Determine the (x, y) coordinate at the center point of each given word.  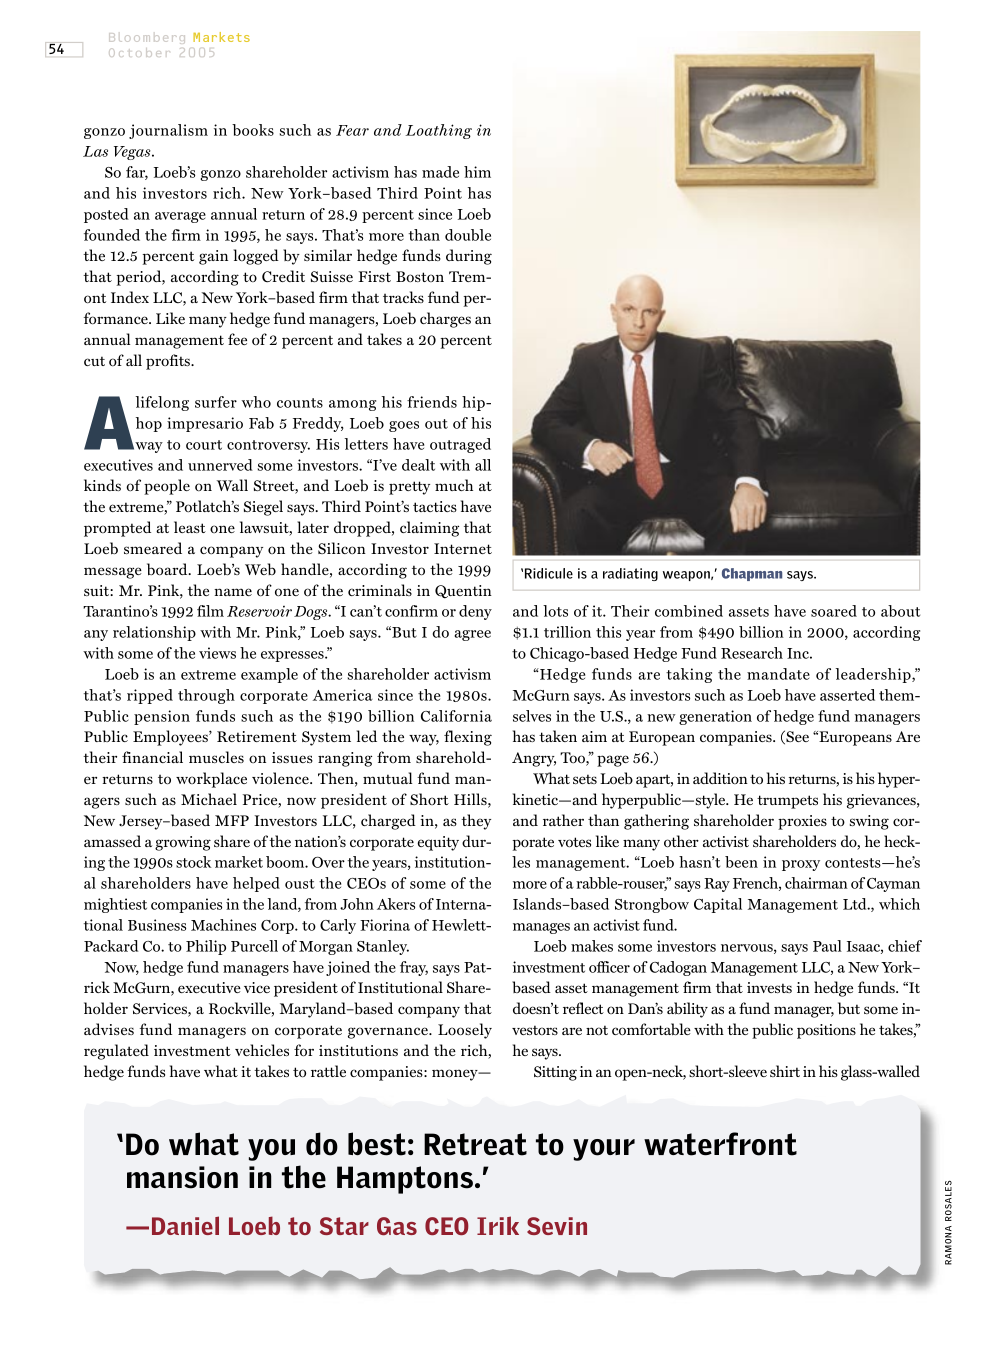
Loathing (438, 131)
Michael (209, 799)
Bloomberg (147, 38)
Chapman (752, 574)
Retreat (475, 1144)
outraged (460, 445)
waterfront (720, 1144)
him (477, 172)
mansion (182, 1177)
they (476, 822)
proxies (802, 822)
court (204, 445)
